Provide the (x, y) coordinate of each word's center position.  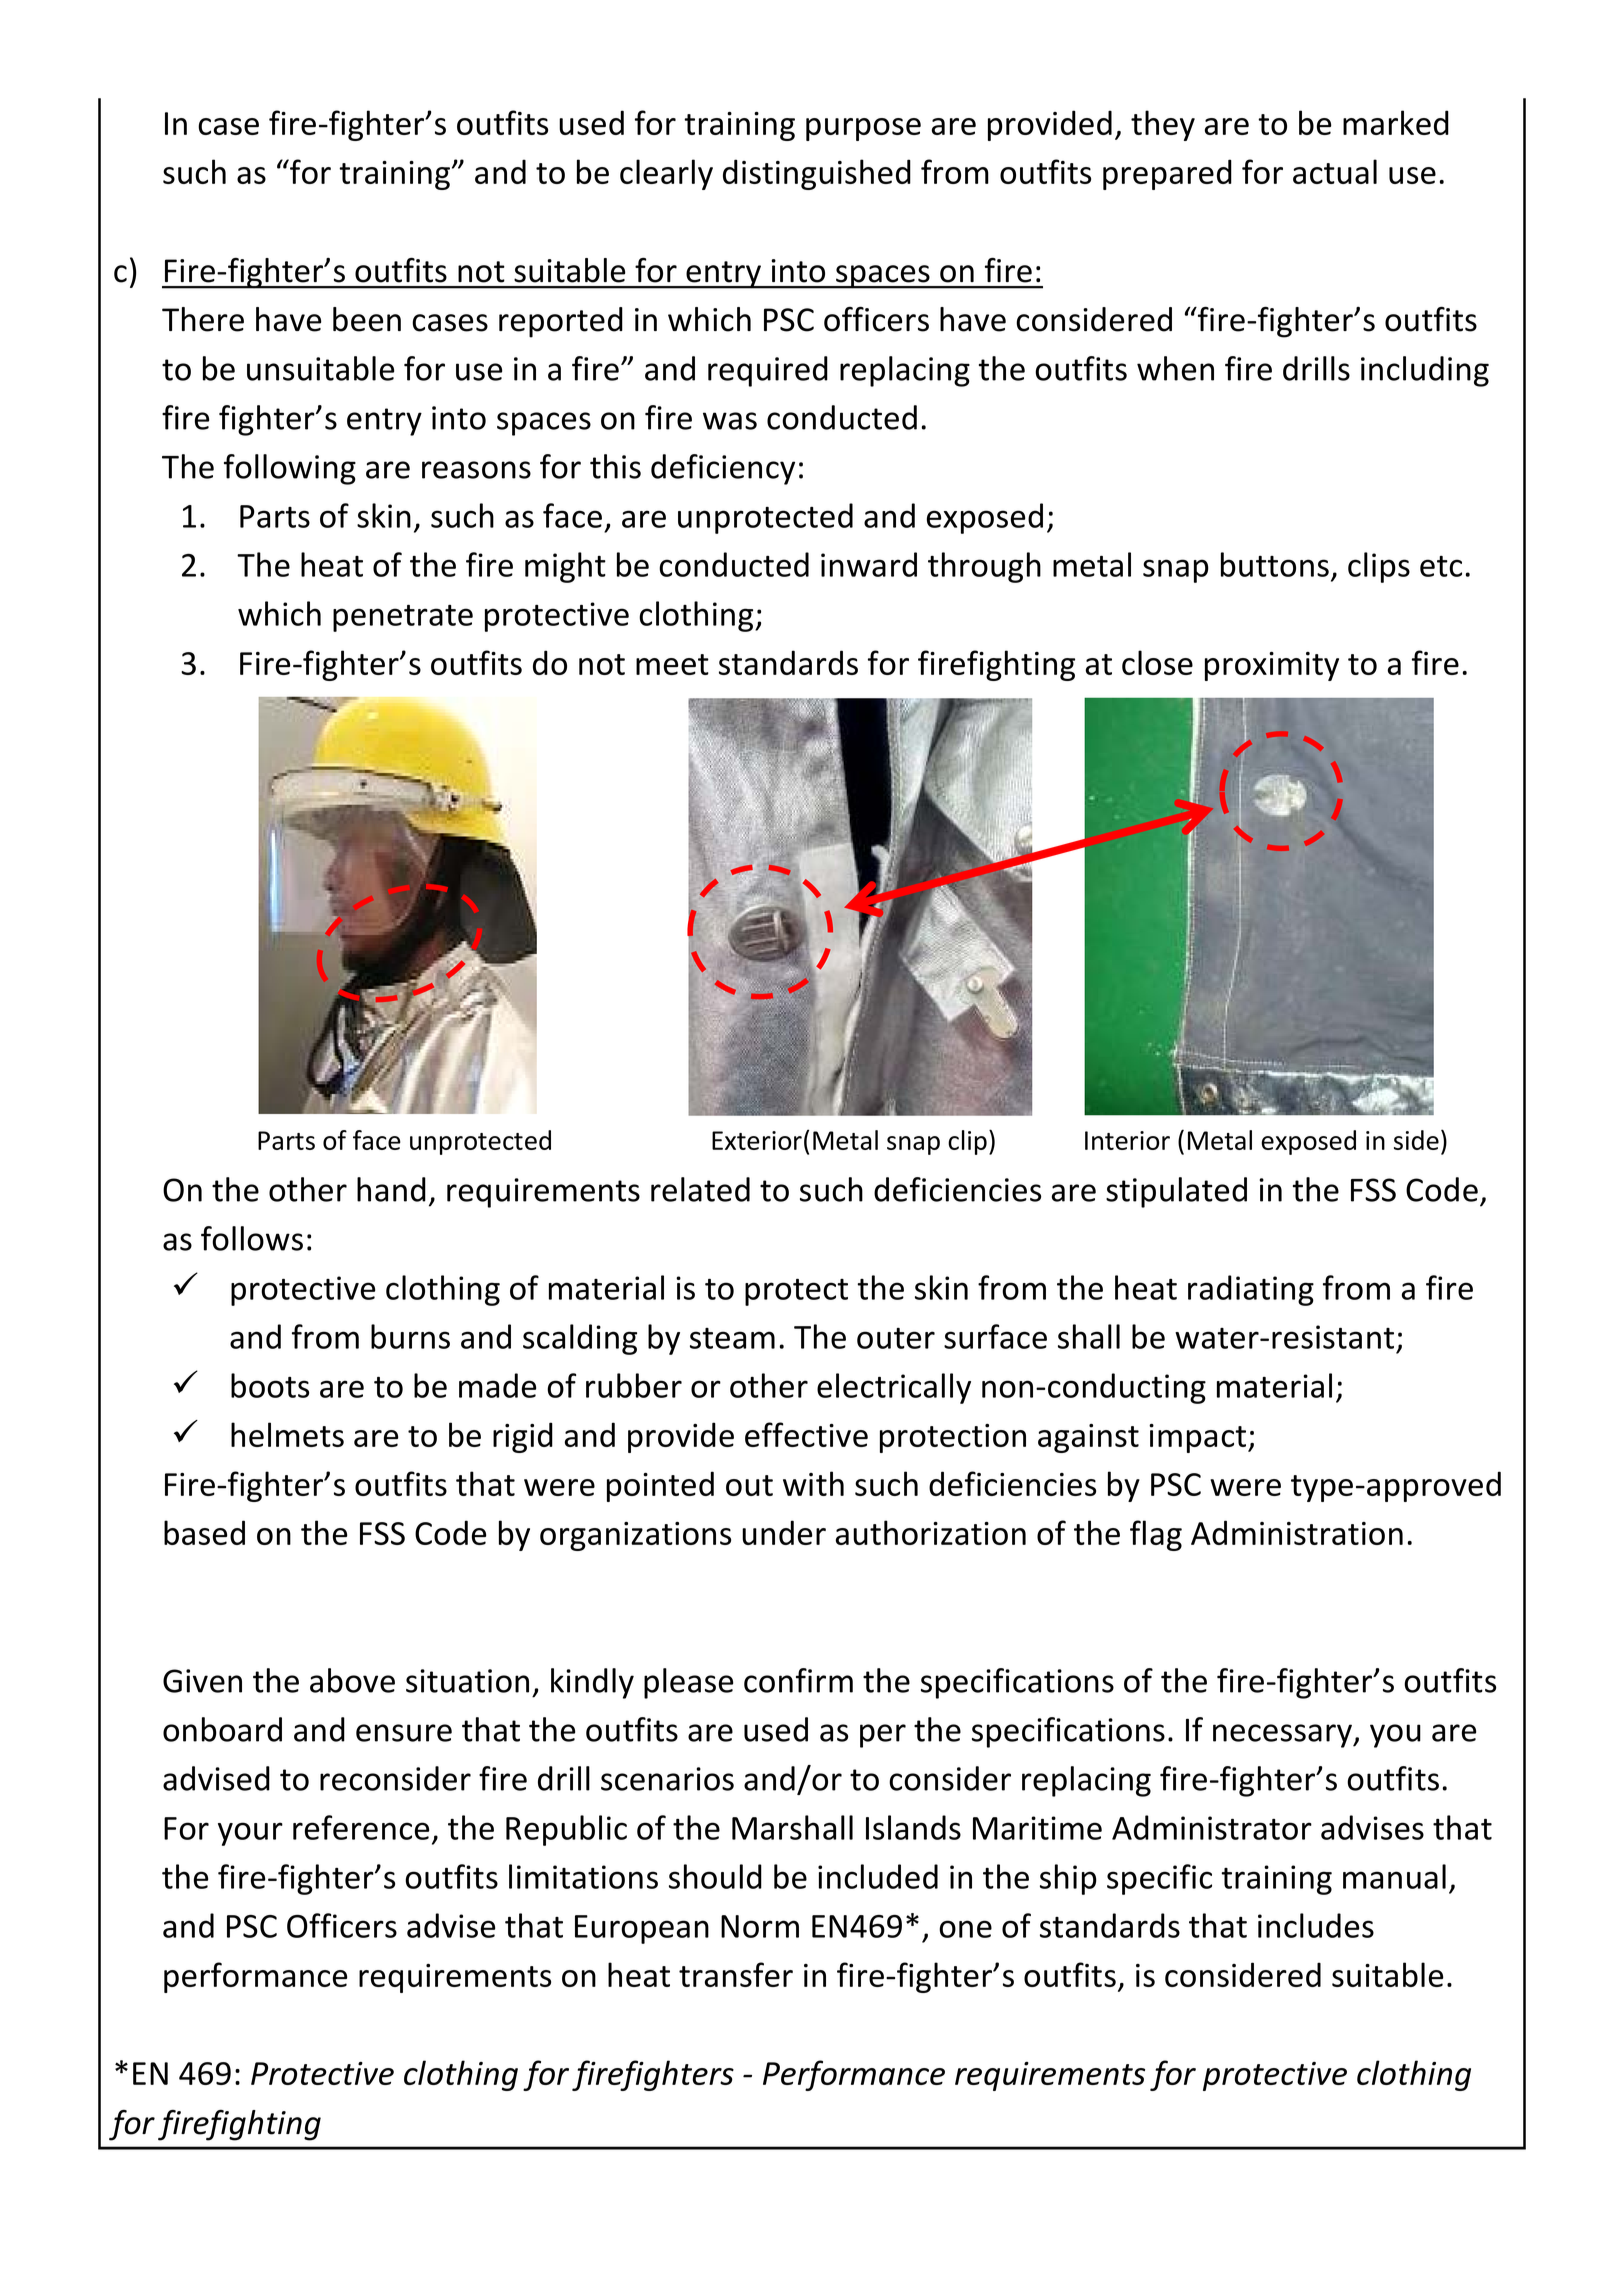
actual (1335, 171)
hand (391, 1189)
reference (361, 1827)
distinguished (817, 174)
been (367, 319)
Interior (1127, 1140)
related (700, 1189)
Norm (760, 1926)
